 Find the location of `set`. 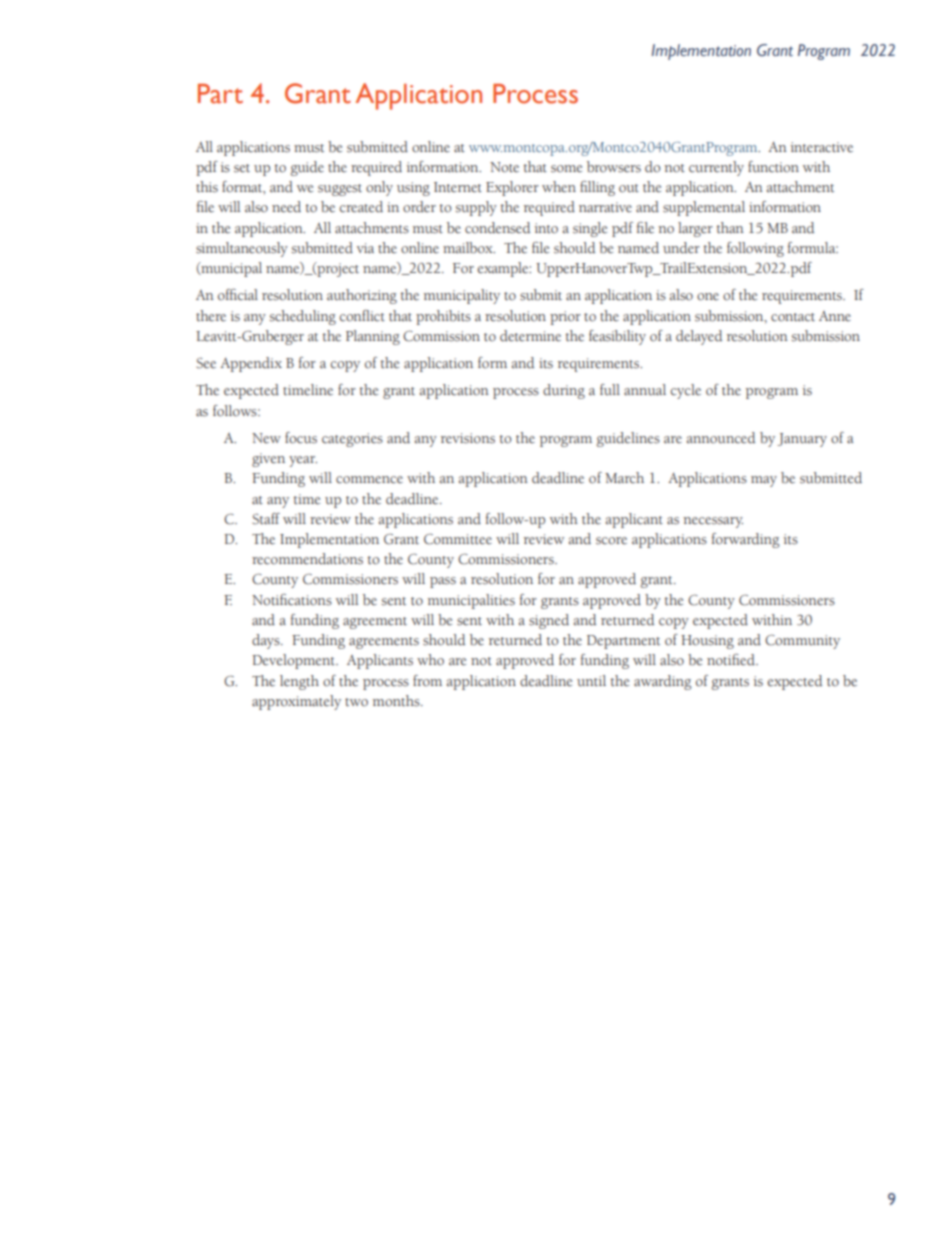

set is located at coordinates (242, 168).
